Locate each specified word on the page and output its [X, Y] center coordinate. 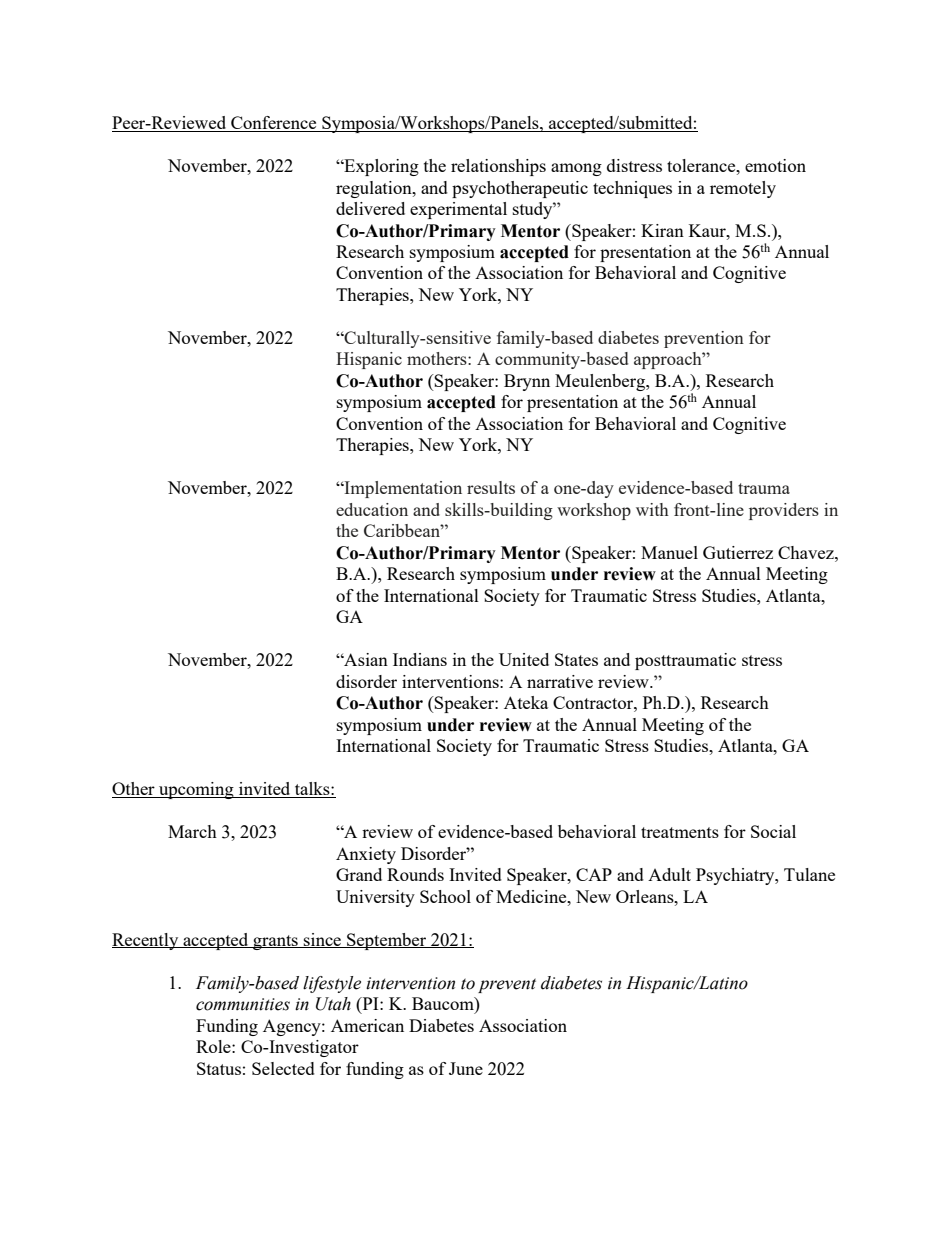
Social [773, 831]
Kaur [708, 230]
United [524, 659]
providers [784, 511]
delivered [370, 208]
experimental [458, 210]
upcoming [196, 790]
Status [219, 1068]
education [372, 509]
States [576, 659]
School [445, 896]
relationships [498, 167]
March [192, 831]
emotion [775, 165]
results [491, 487]
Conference [274, 124]
